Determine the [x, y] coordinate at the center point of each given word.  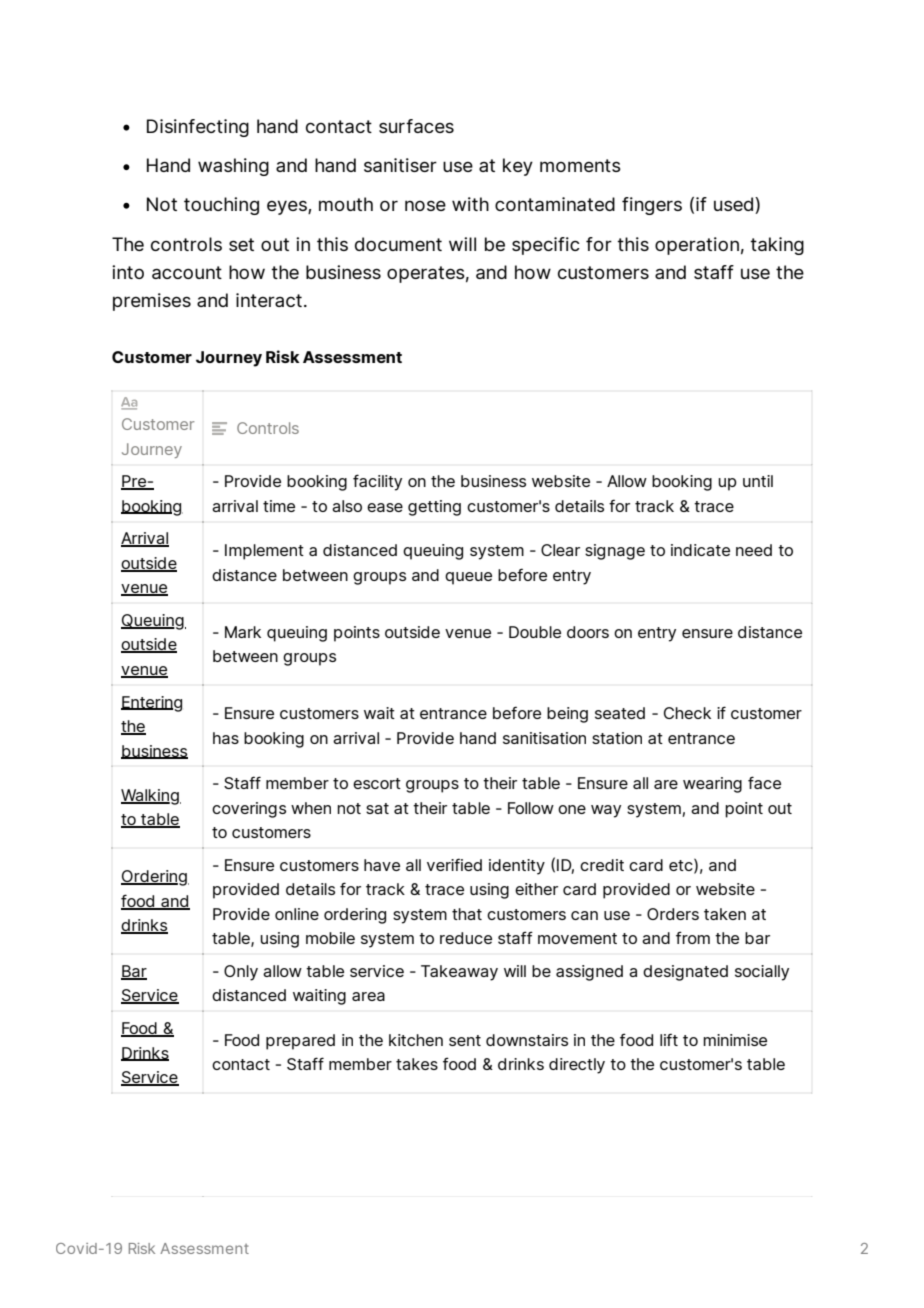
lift [669, 1039]
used [735, 205]
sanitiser [400, 165]
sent [465, 1040]
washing [233, 167]
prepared [300, 1042]
